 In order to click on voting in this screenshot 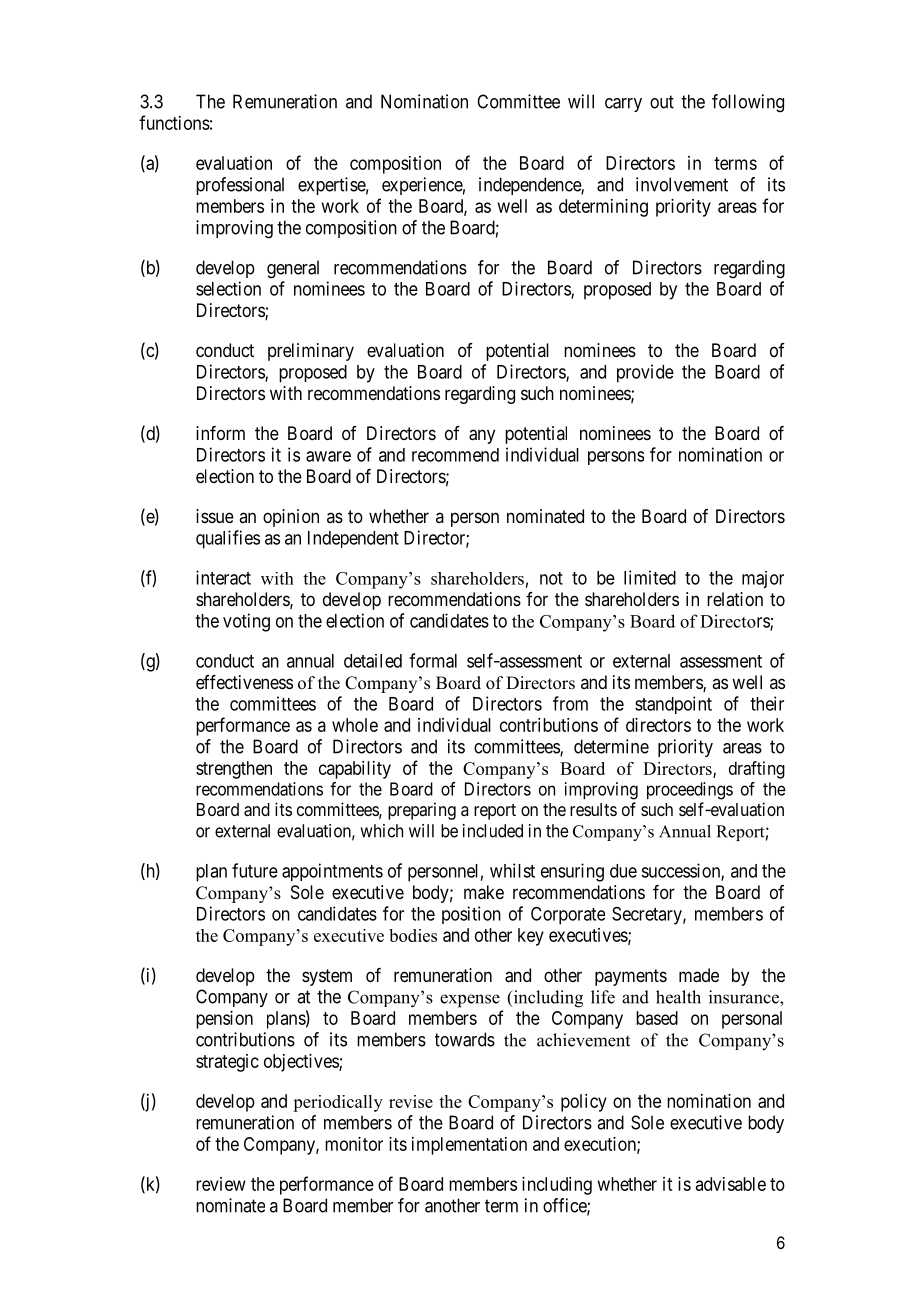, I will do `click(246, 622)`.
